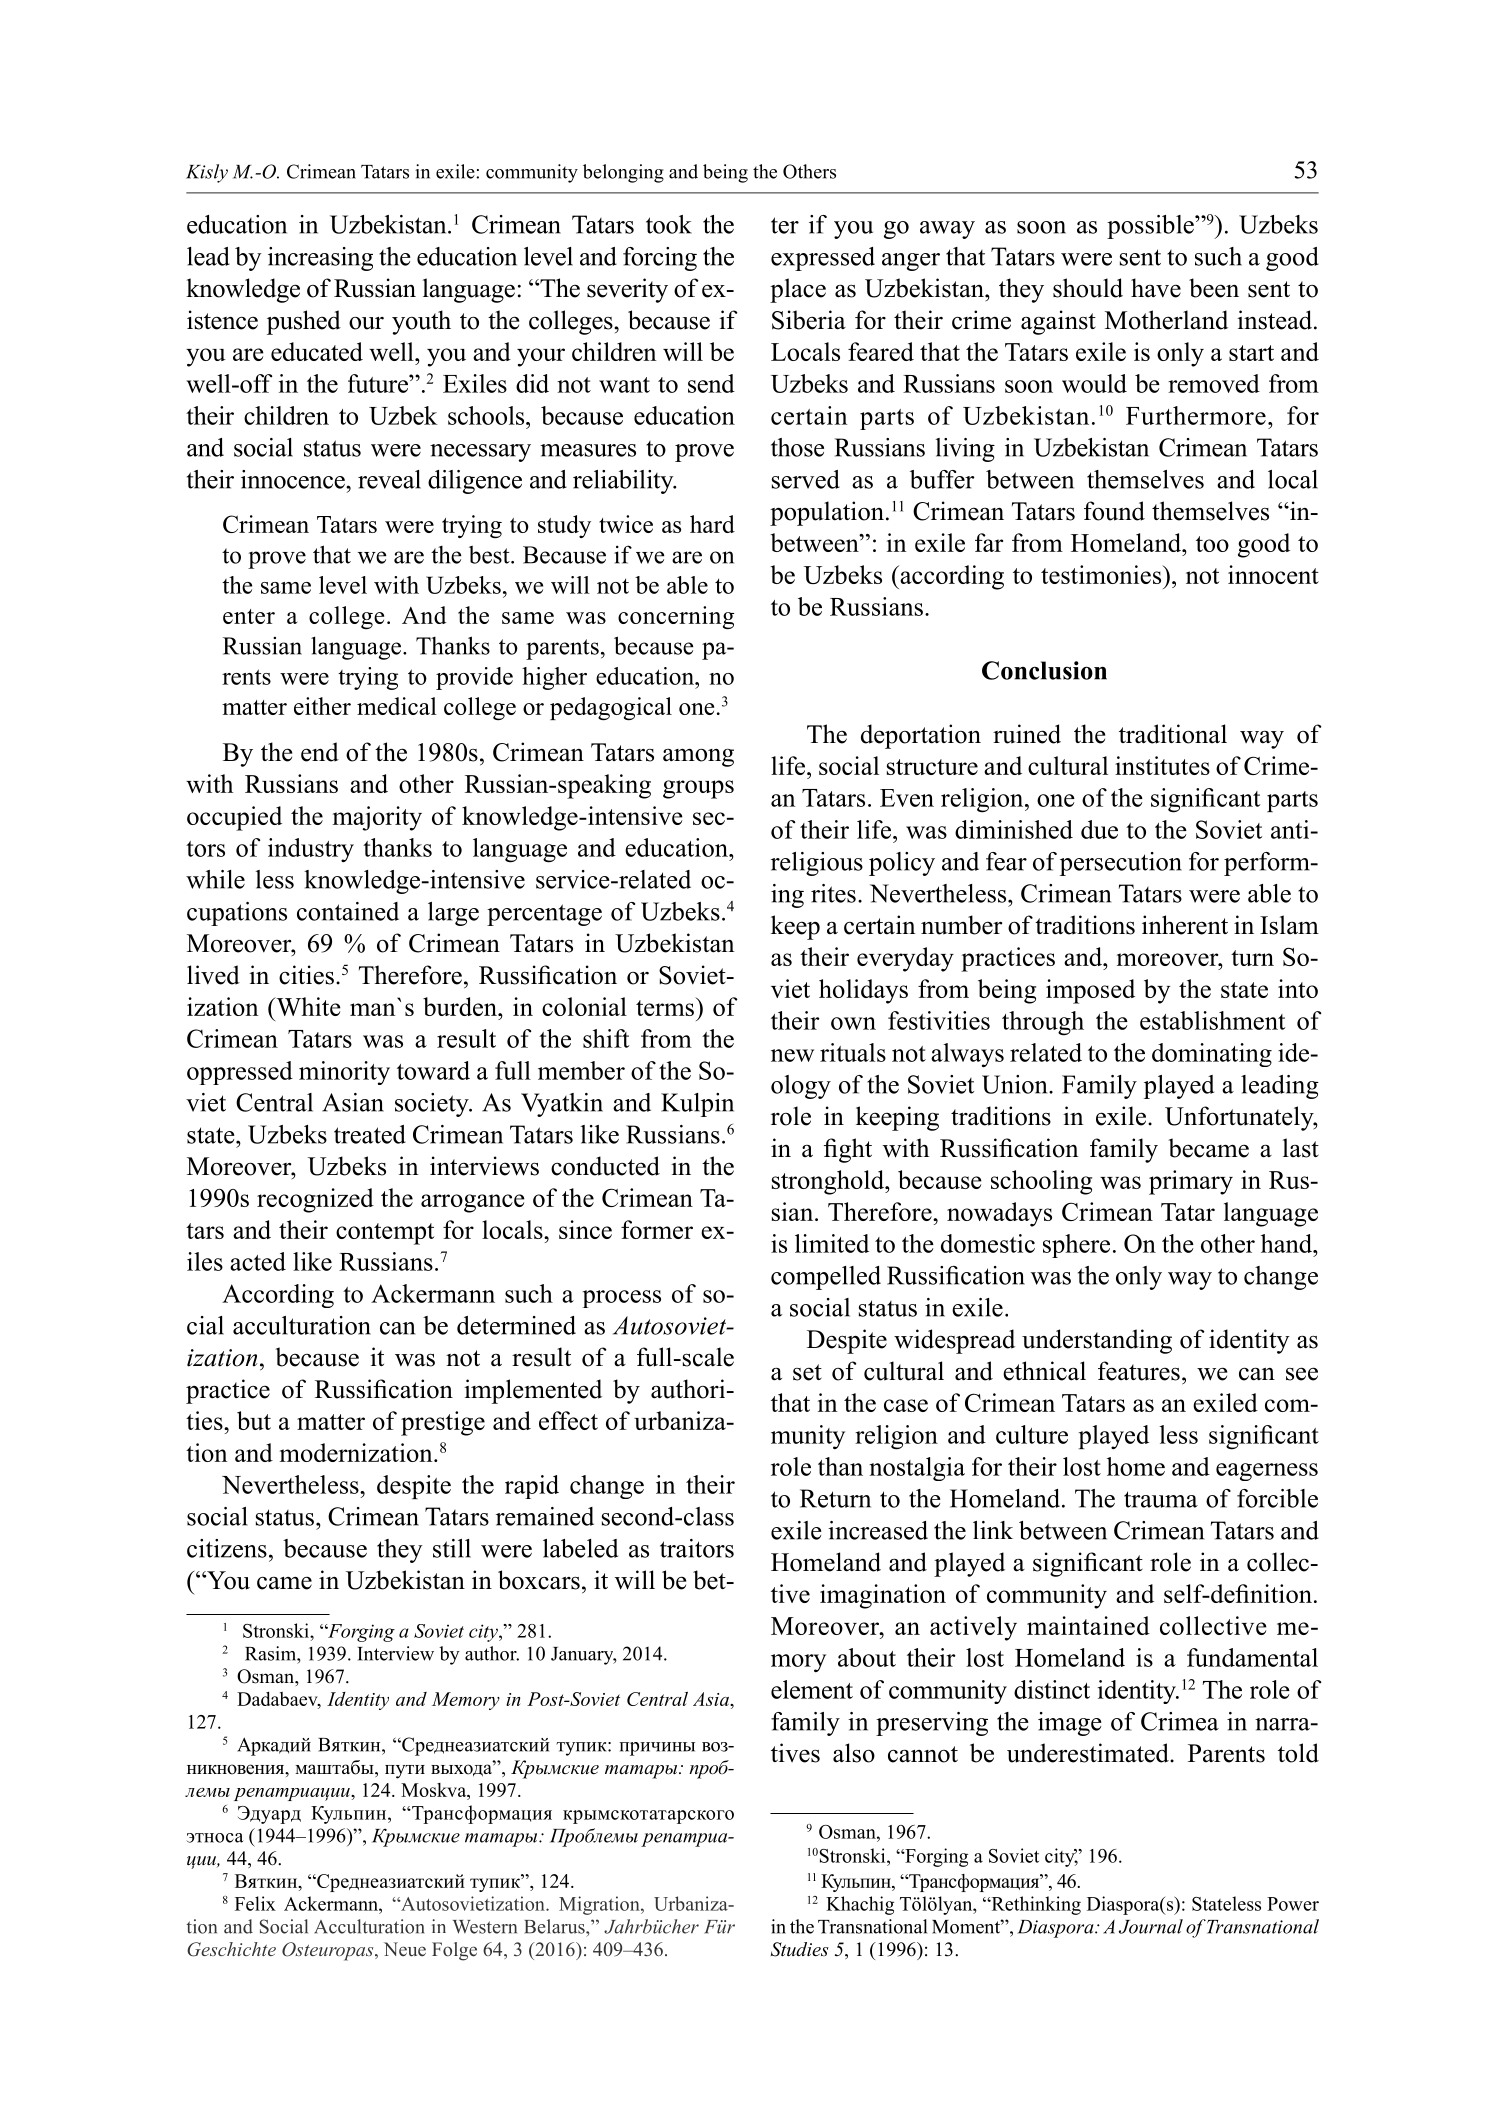  I want to click on expressed, so click(823, 259).
